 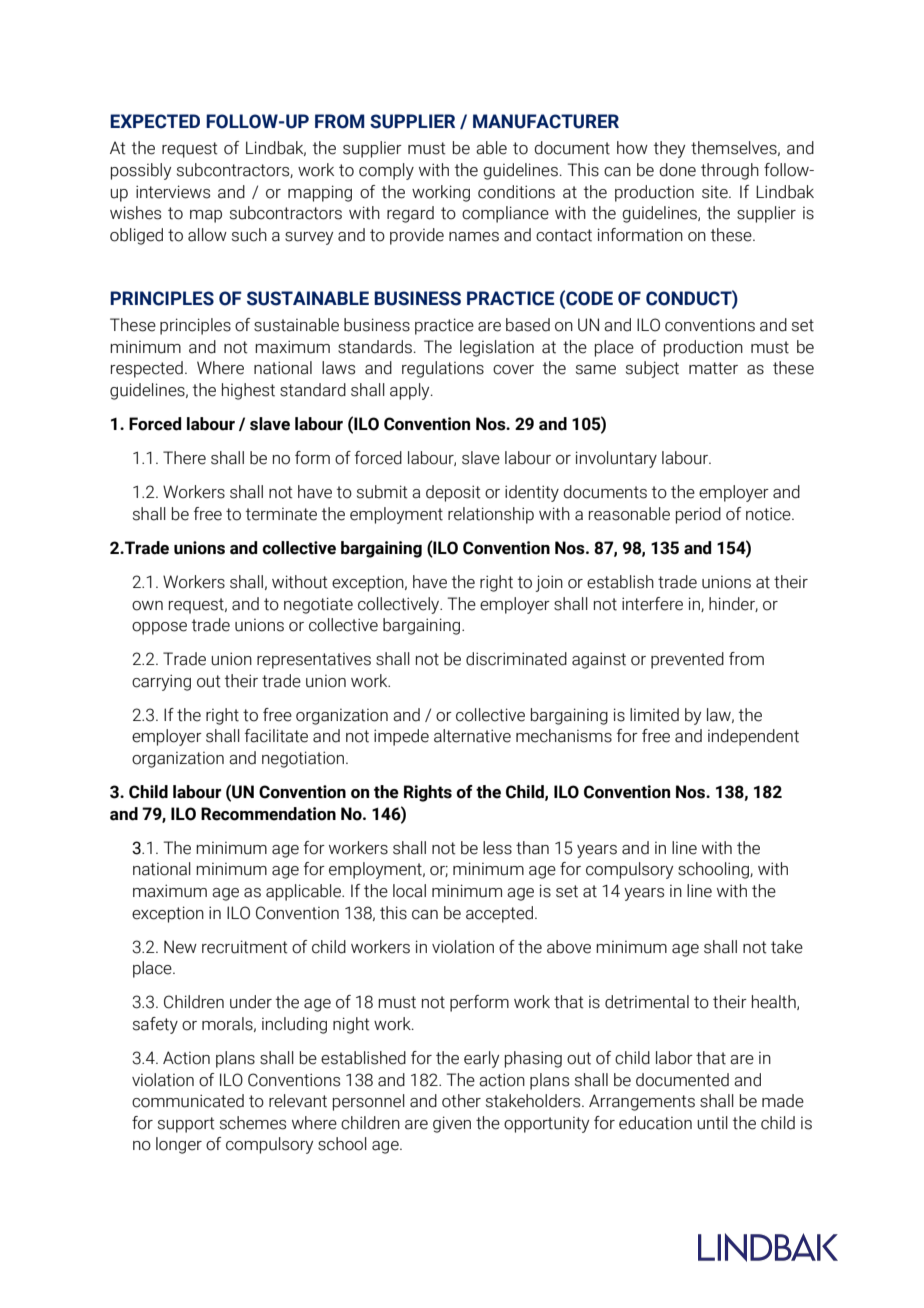 I want to click on period, so click(x=698, y=515).
